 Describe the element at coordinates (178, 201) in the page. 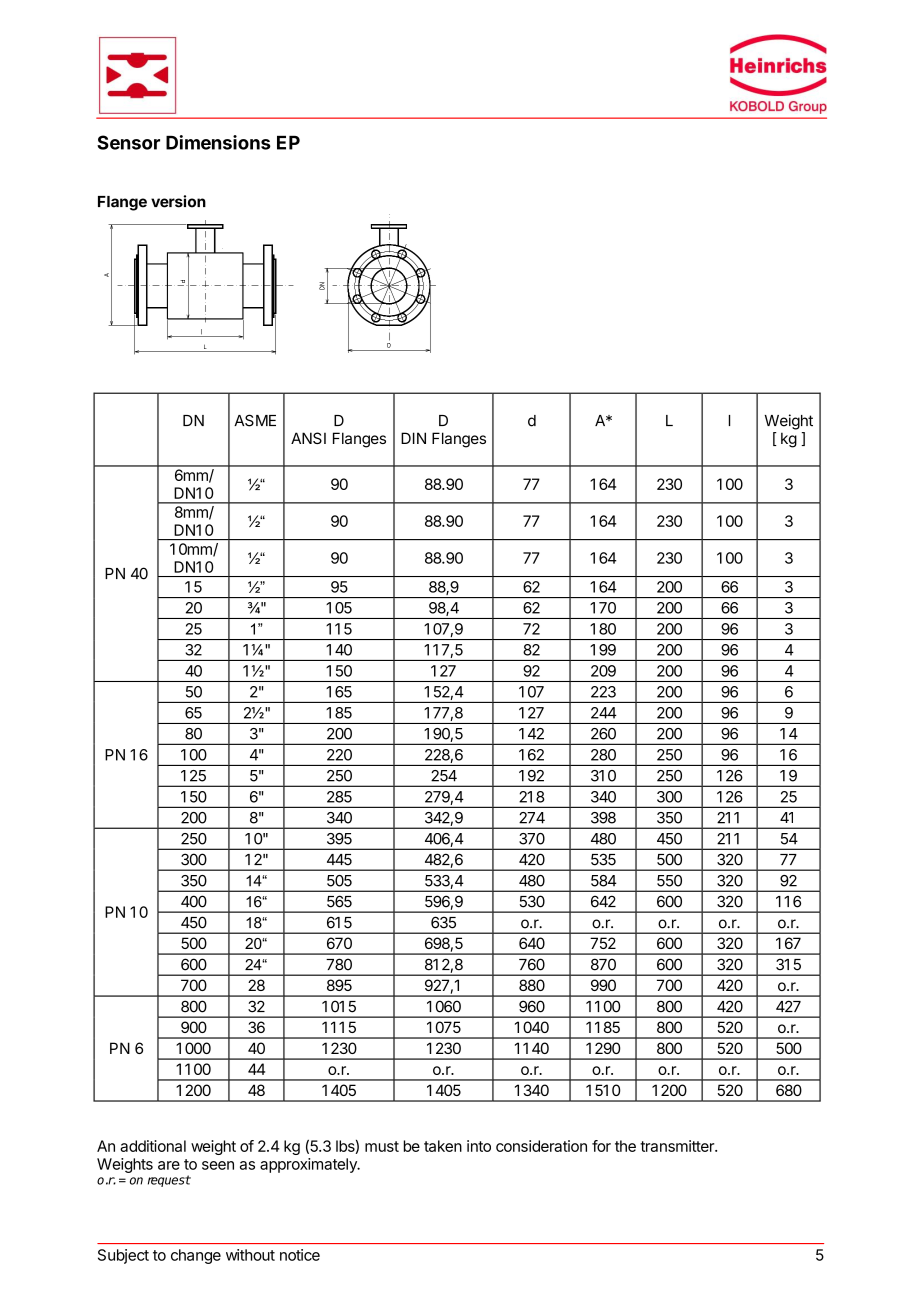

I see `version` at that location.
